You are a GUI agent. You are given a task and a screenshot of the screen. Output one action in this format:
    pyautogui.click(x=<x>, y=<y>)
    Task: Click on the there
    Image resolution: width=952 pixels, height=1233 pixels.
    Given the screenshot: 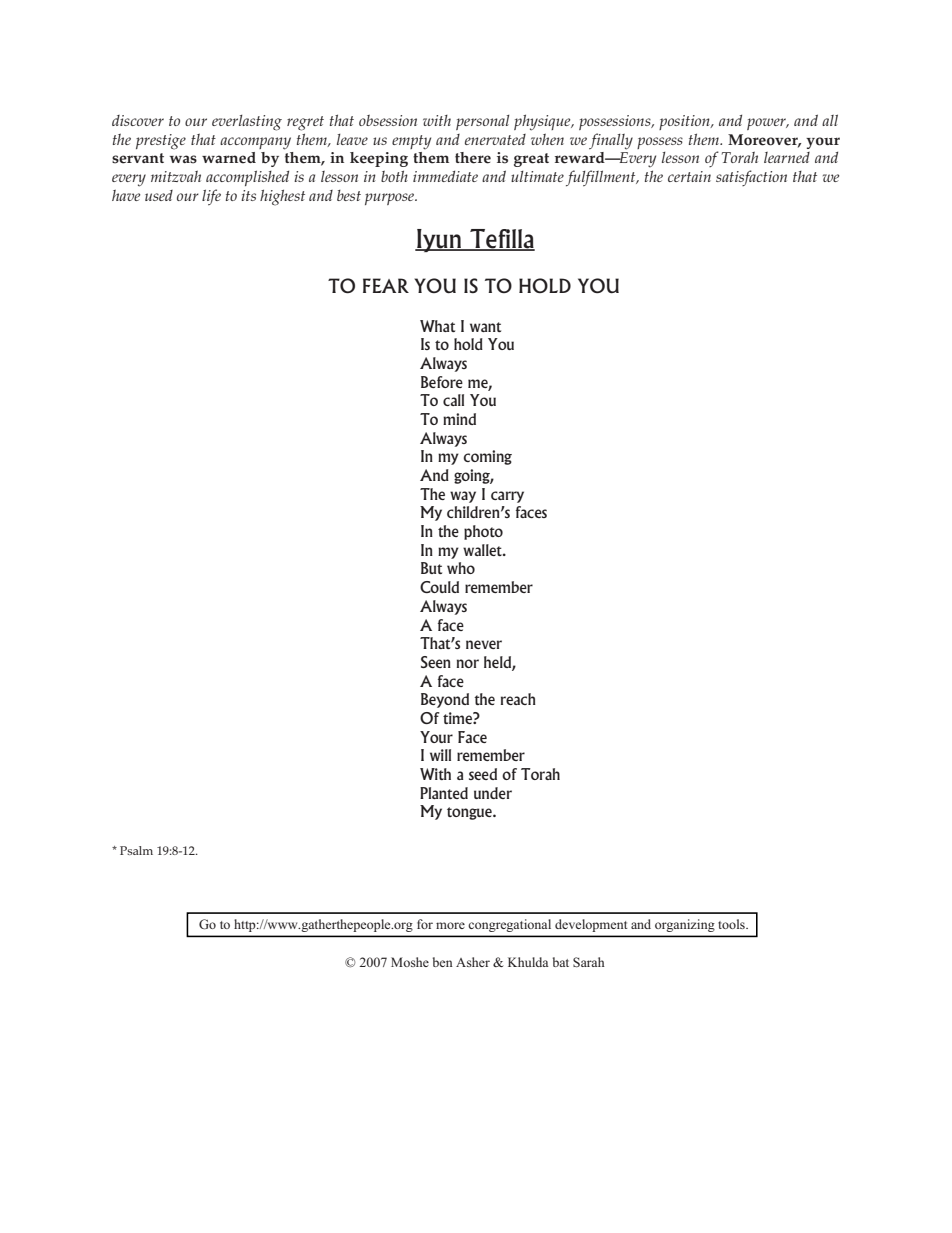 What is the action you would take?
    pyautogui.click(x=473, y=158)
